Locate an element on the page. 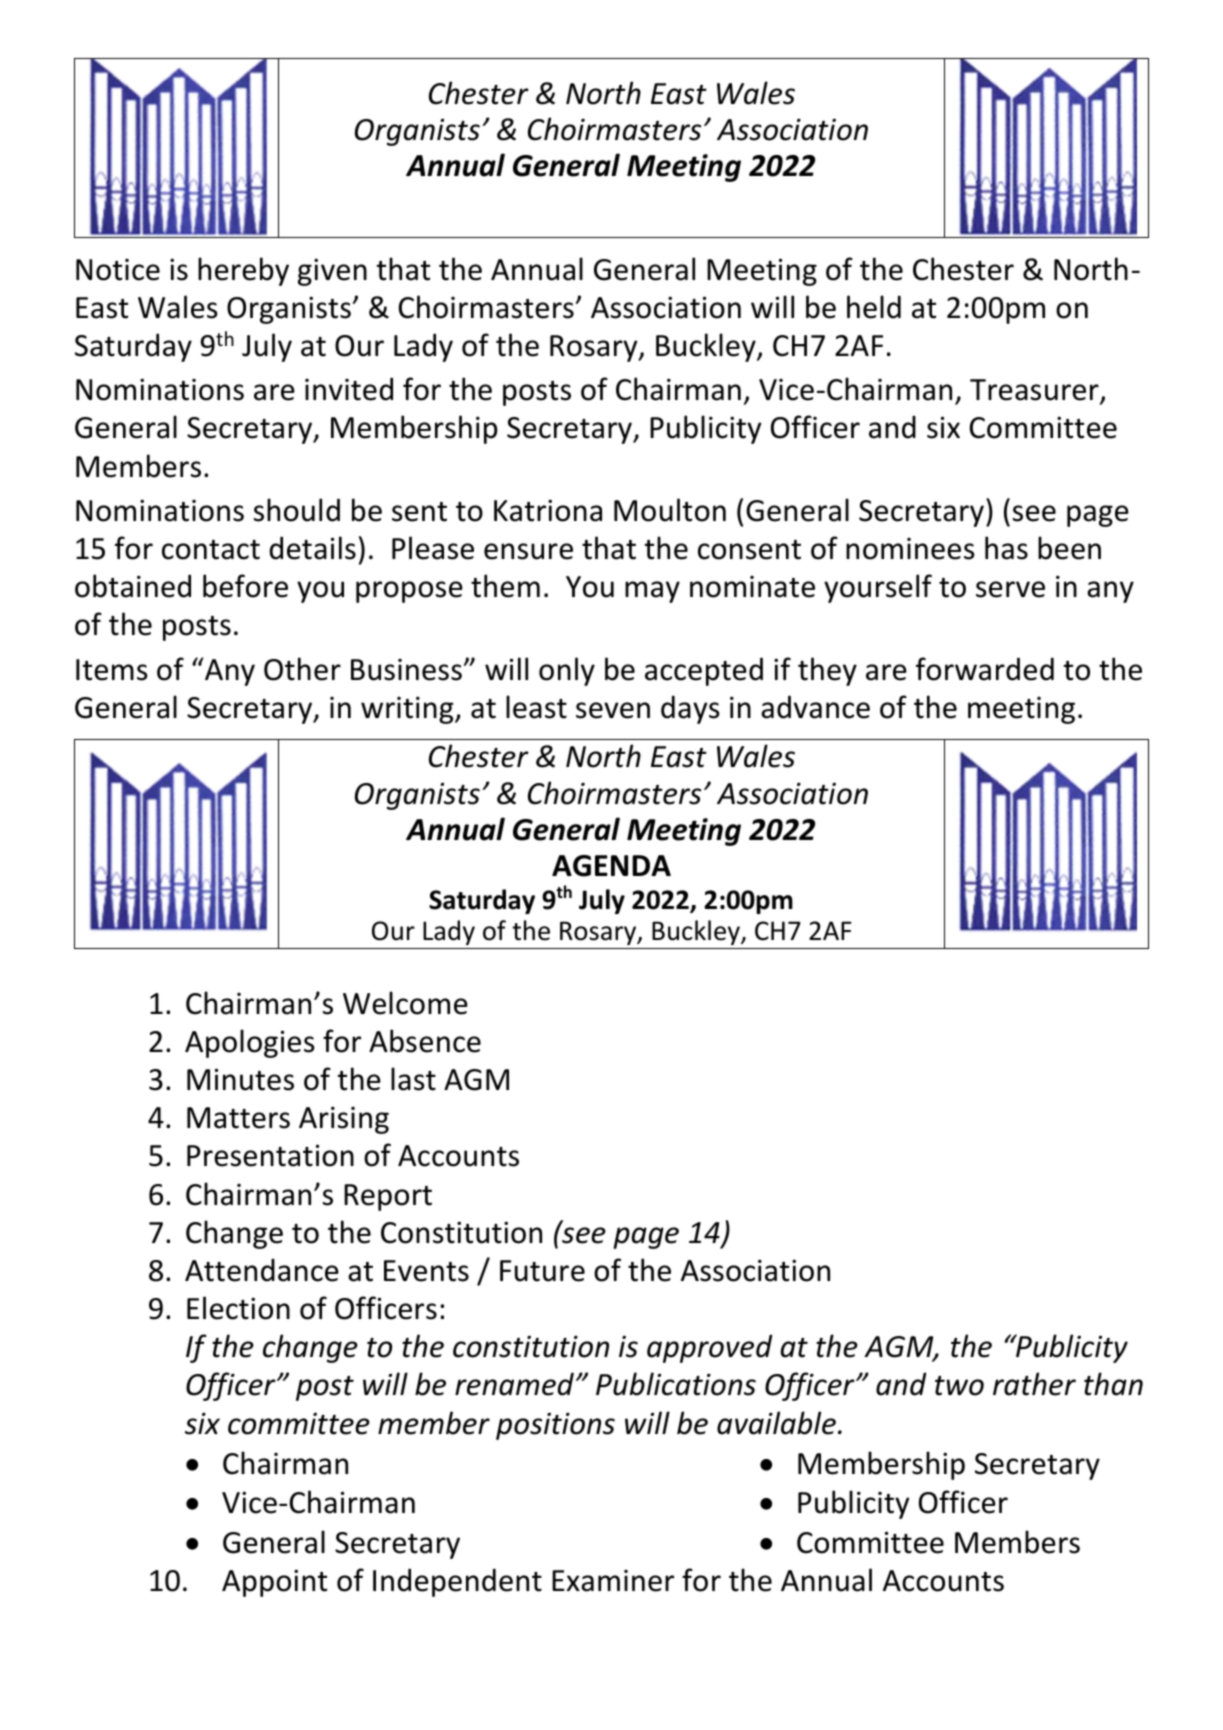 The width and height of the page is (1223, 1730). may is located at coordinates (652, 592).
